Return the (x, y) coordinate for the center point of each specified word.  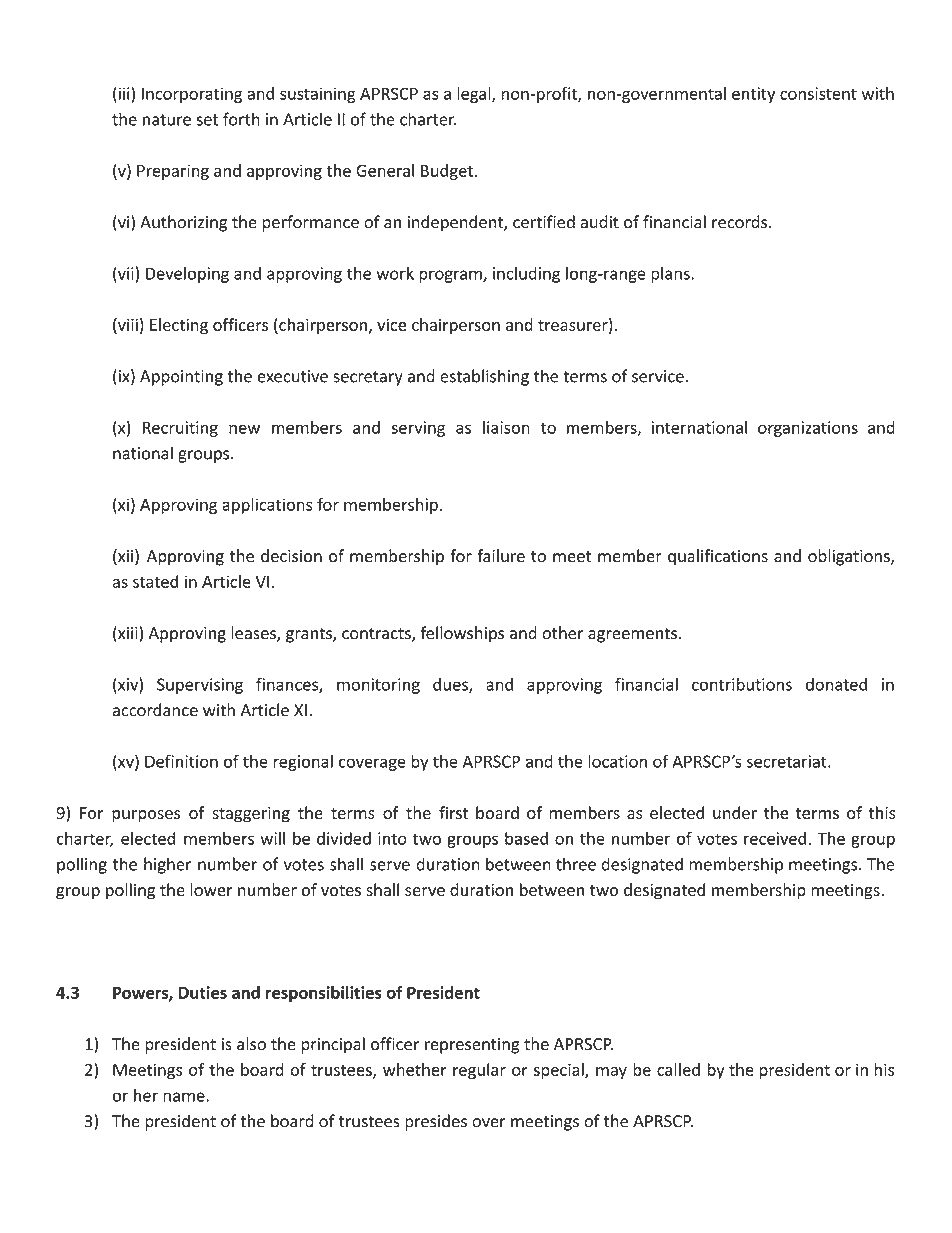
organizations (808, 429)
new (244, 429)
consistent (818, 93)
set (207, 120)
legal (475, 95)
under (735, 812)
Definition (181, 761)
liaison (506, 427)
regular (479, 1071)
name (185, 1097)
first (453, 812)
